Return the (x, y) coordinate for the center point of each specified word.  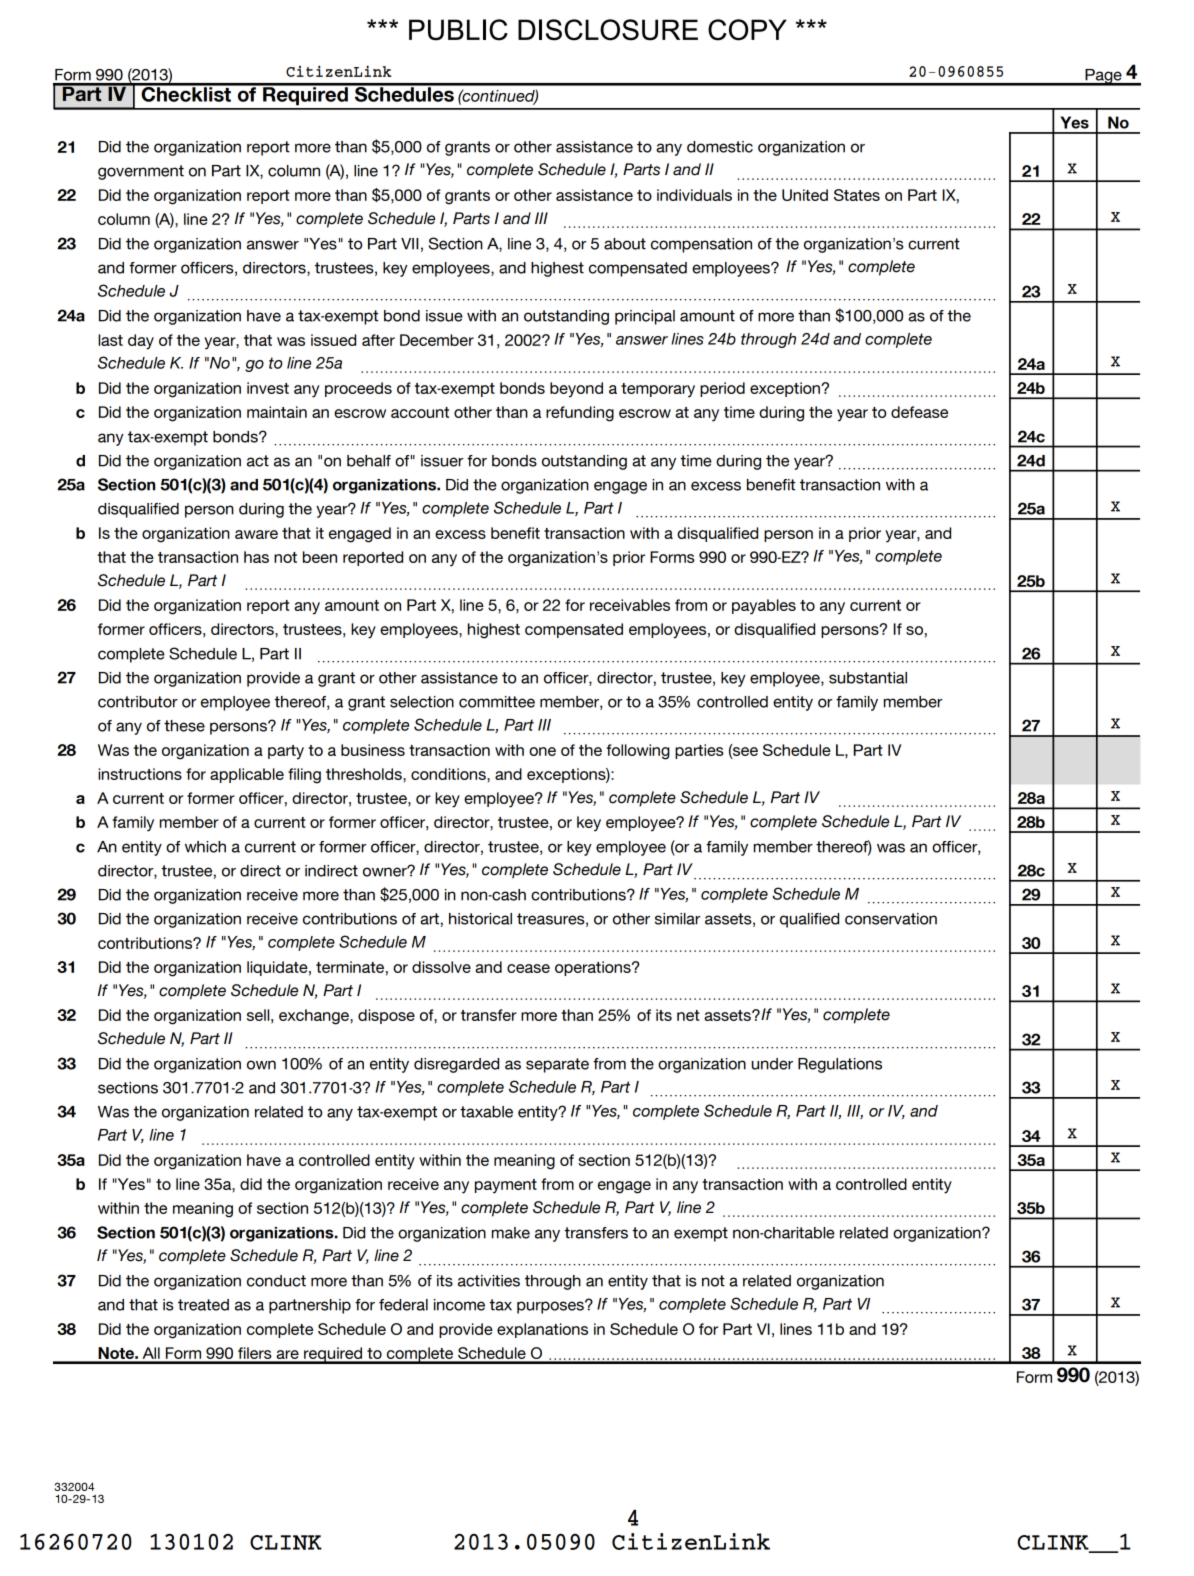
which (205, 847)
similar (678, 919)
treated (203, 1305)
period (722, 389)
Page (1103, 77)
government (141, 172)
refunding (580, 414)
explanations (542, 1330)
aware (256, 534)
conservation (891, 919)
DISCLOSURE (608, 30)
